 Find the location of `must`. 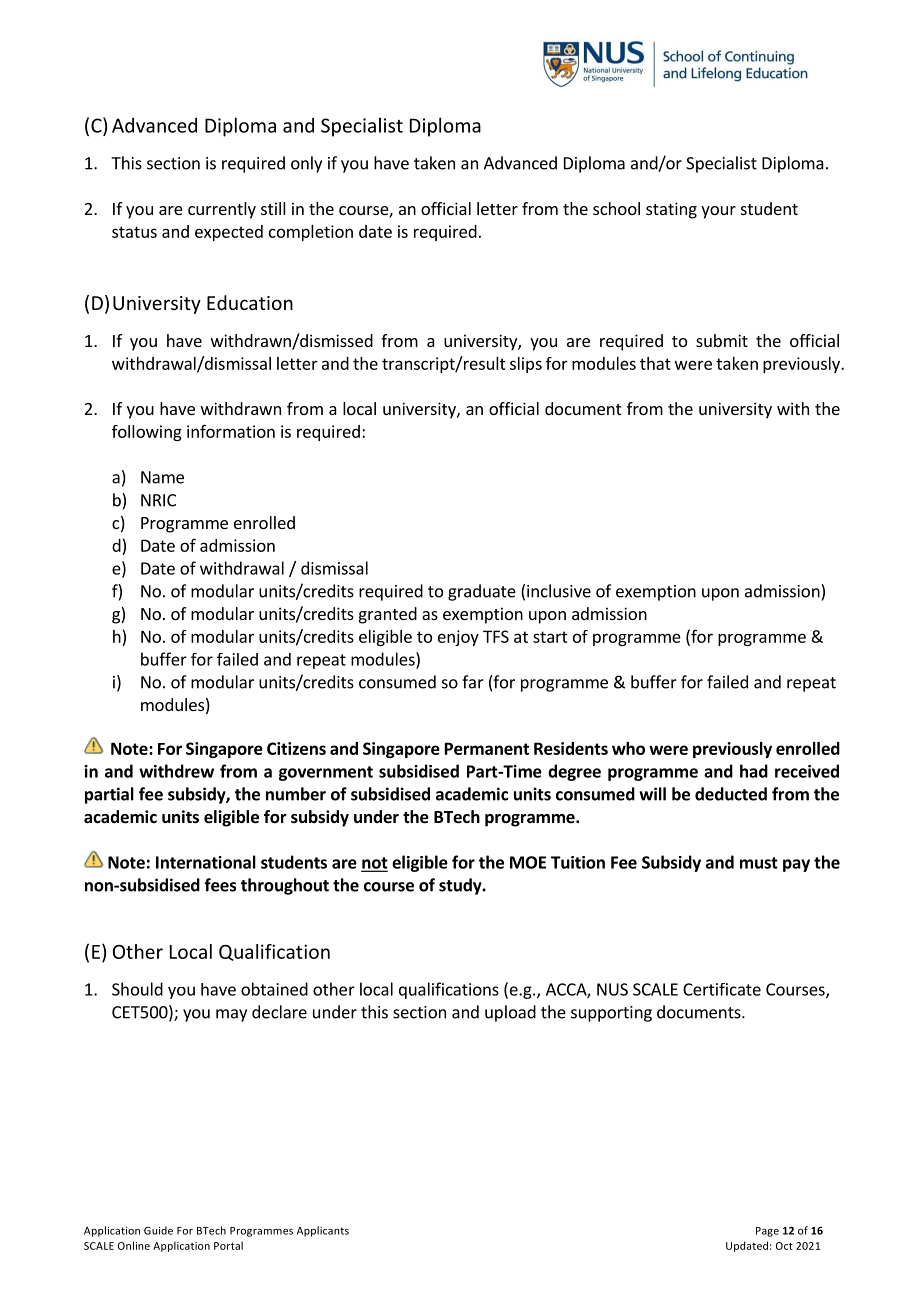

must is located at coordinates (759, 863).
